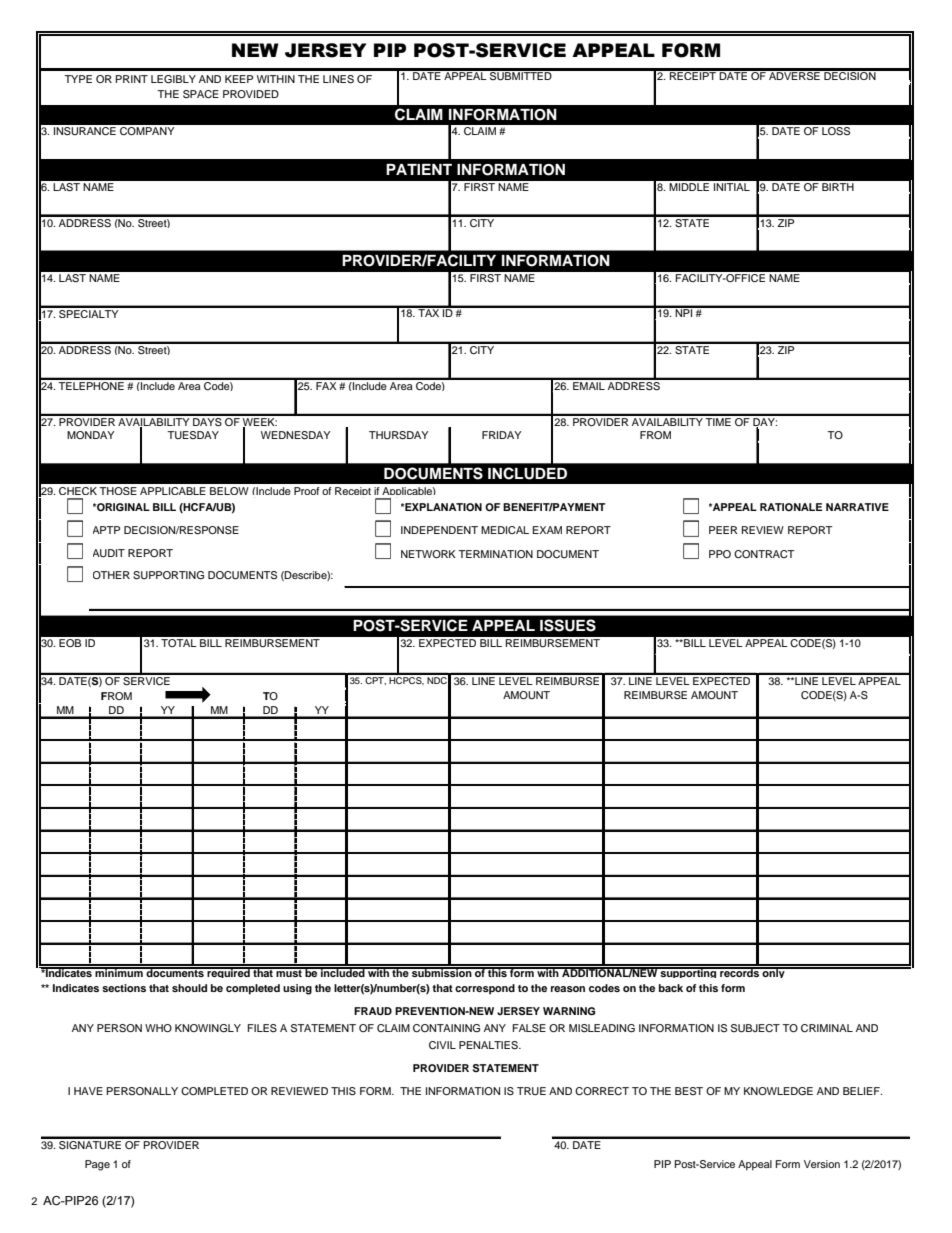 This screenshot has width=952, height=1233. What do you see at coordinates (778, 1091) in the screenshot?
I see `KNOWLEDGE` at bounding box center [778, 1091].
